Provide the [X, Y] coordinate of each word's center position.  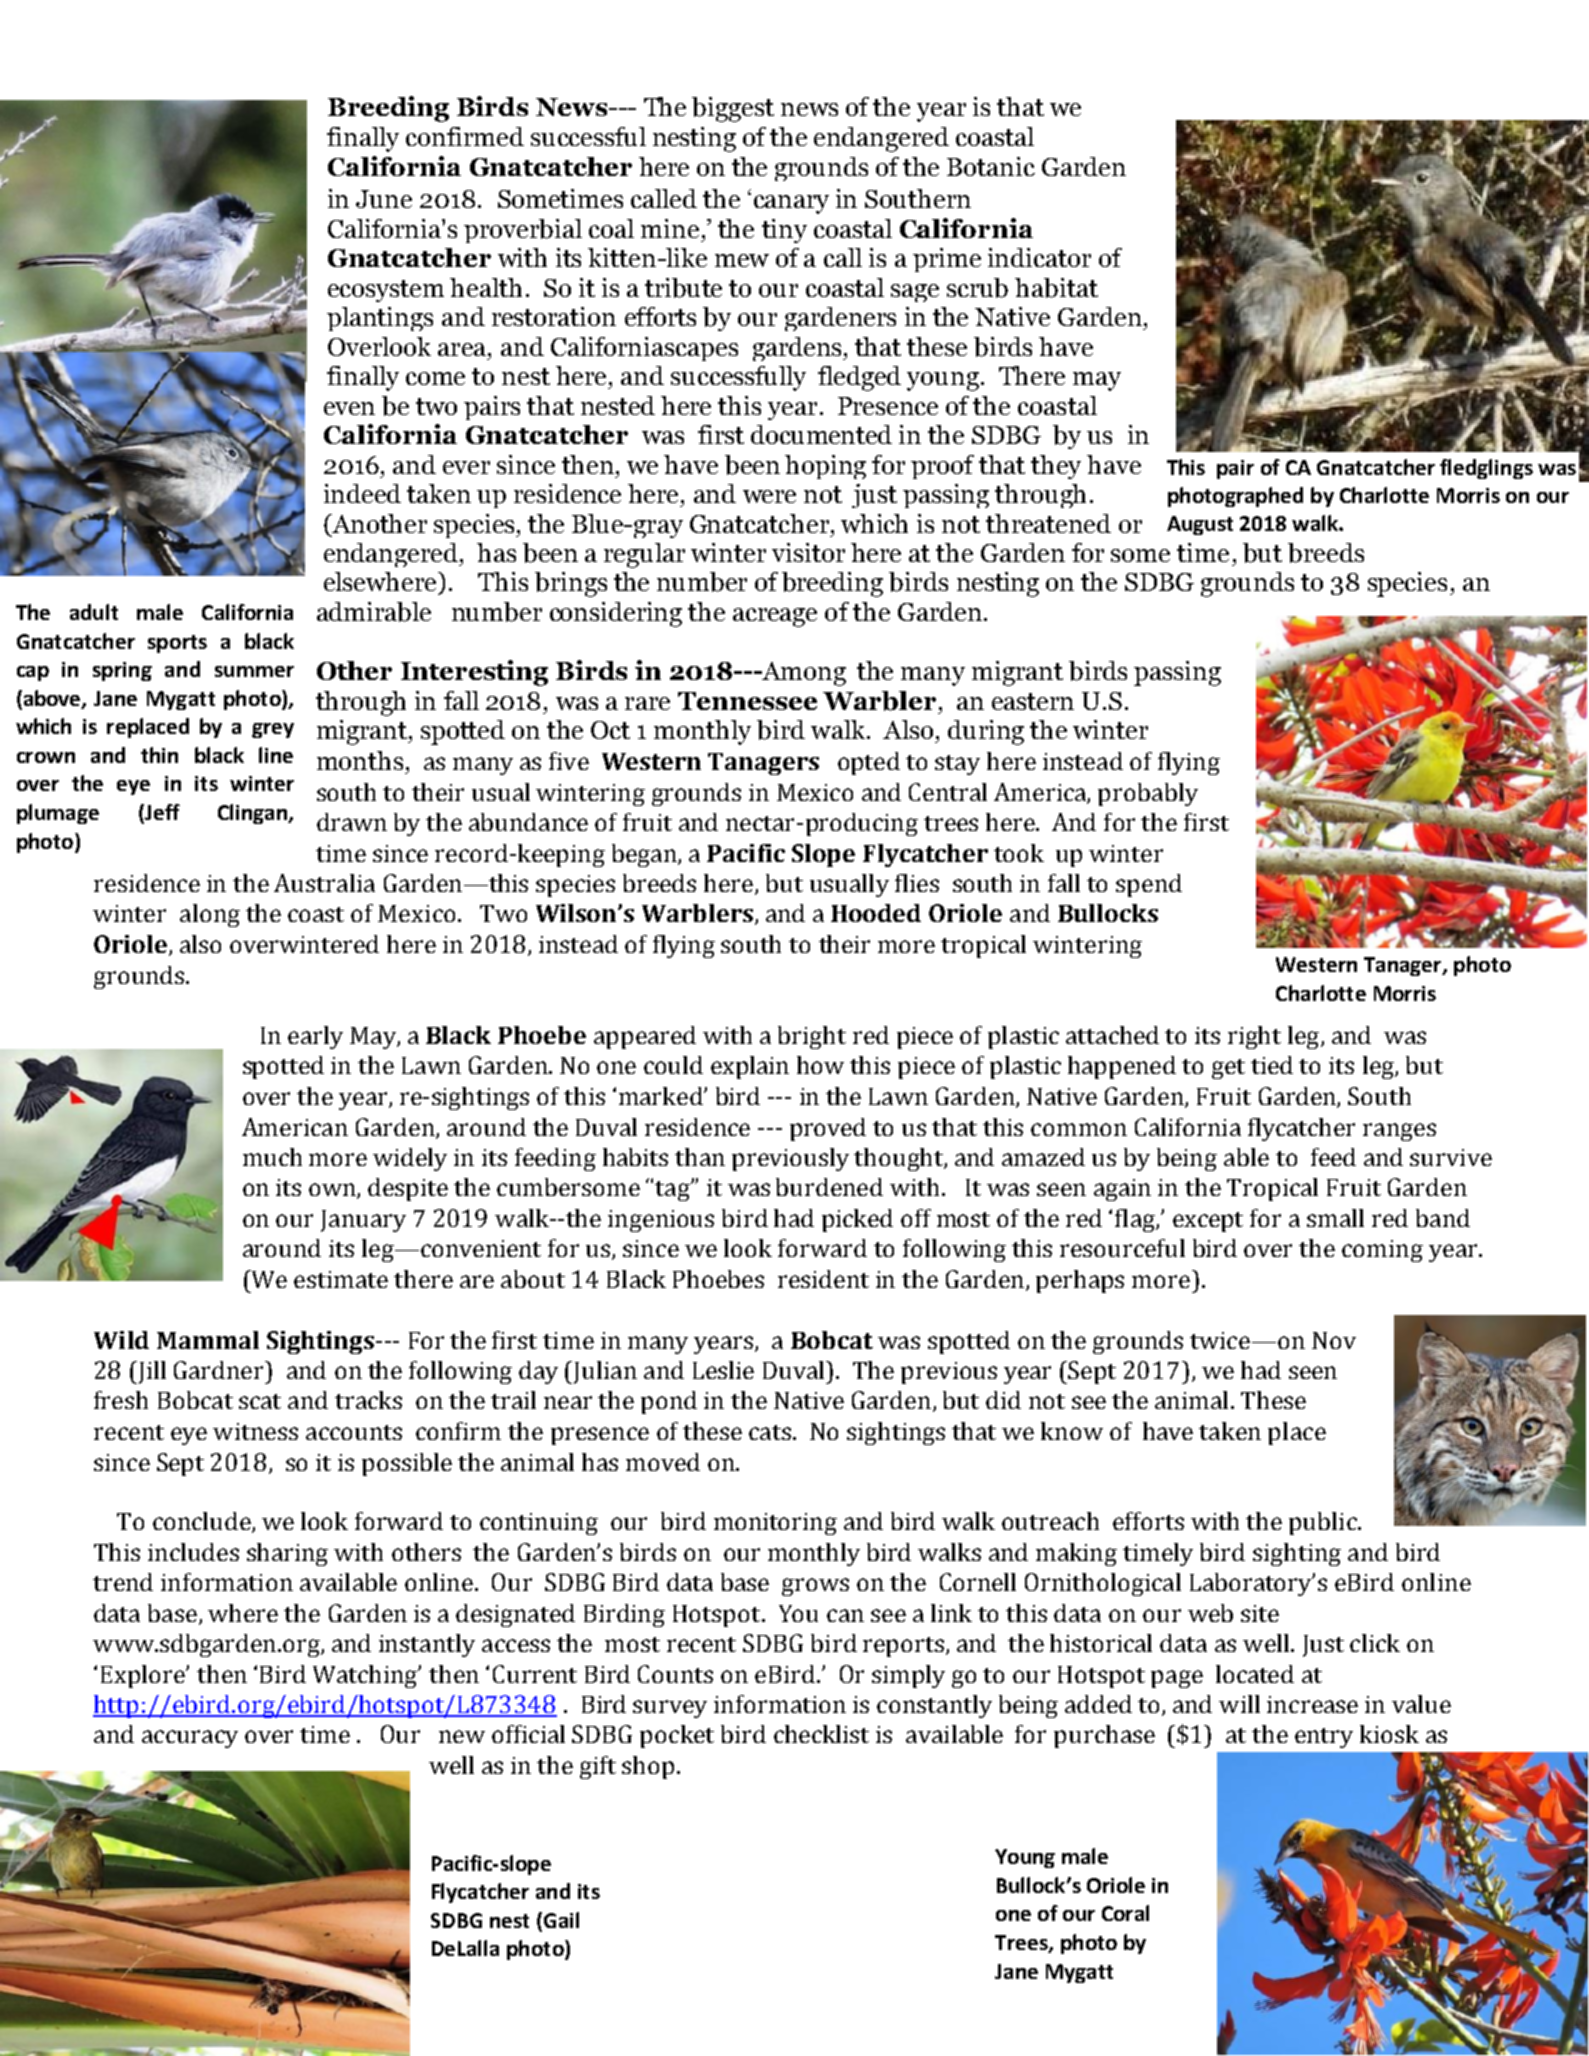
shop [648, 1767]
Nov [1334, 1340]
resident [823, 1279]
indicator [1039, 257]
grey [273, 730]
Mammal [208, 1340]
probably [1148, 794]
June [384, 199]
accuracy [190, 1739]
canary [791, 204]
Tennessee [747, 701]
